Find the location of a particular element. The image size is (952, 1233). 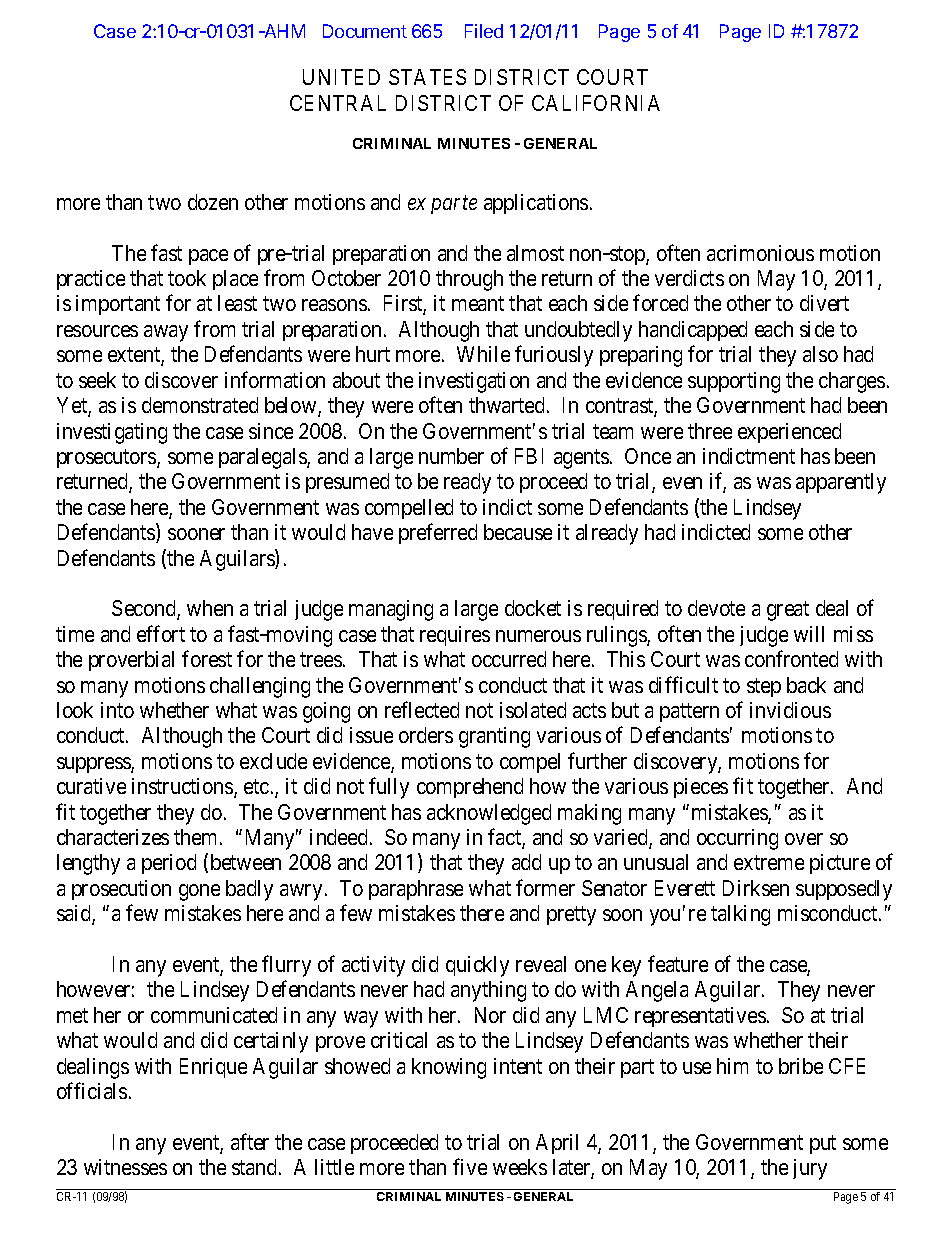

witnesses is located at coordinates (125, 1167).
